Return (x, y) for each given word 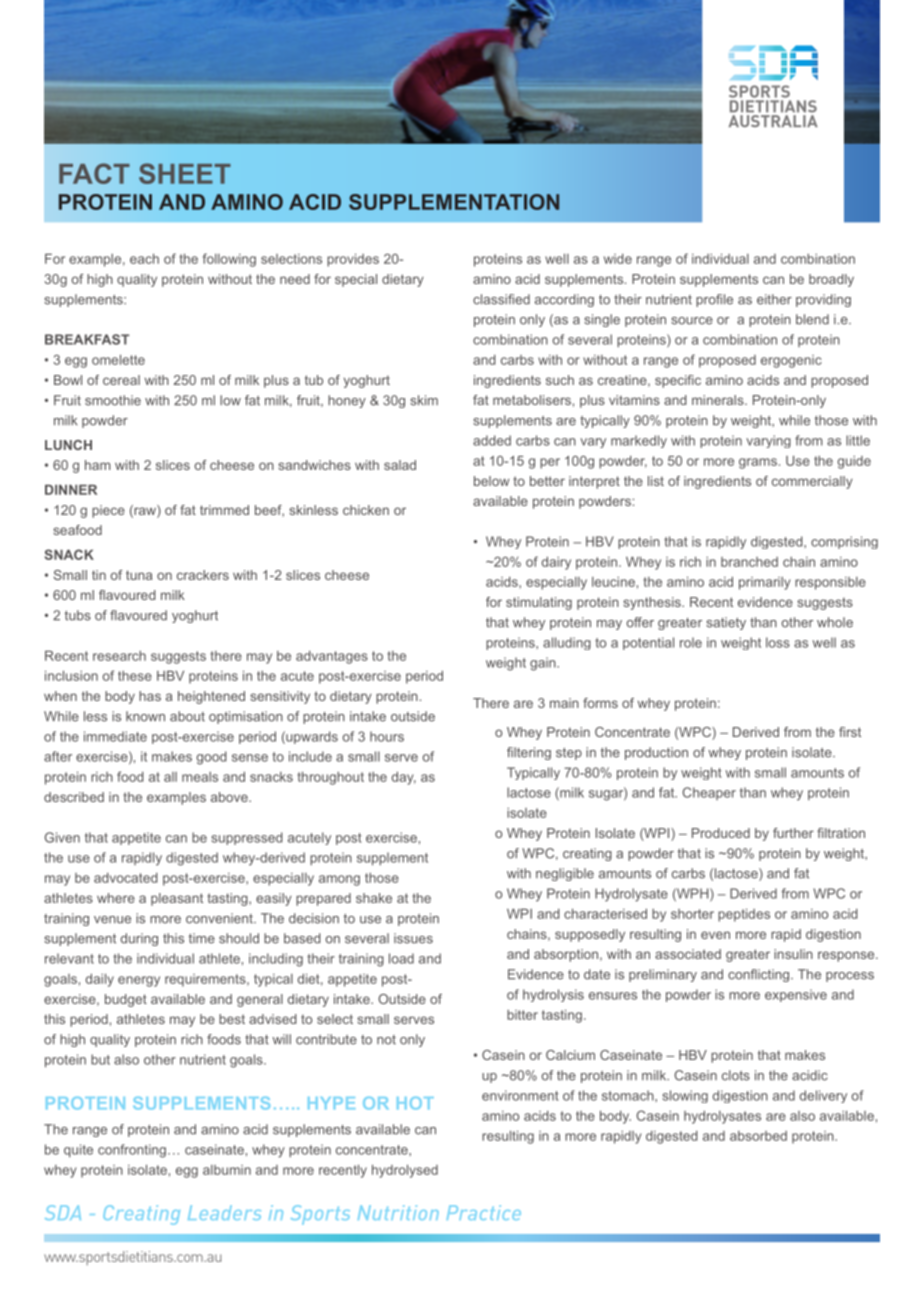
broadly (831, 280)
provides (353, 260)
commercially (812, 482)
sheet (185, 173)
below (491, 481)
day (404, 778)
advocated (125, 878)
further (793, 833)
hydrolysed (405, 1171)
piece (108, 511)
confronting (132, 1151)
